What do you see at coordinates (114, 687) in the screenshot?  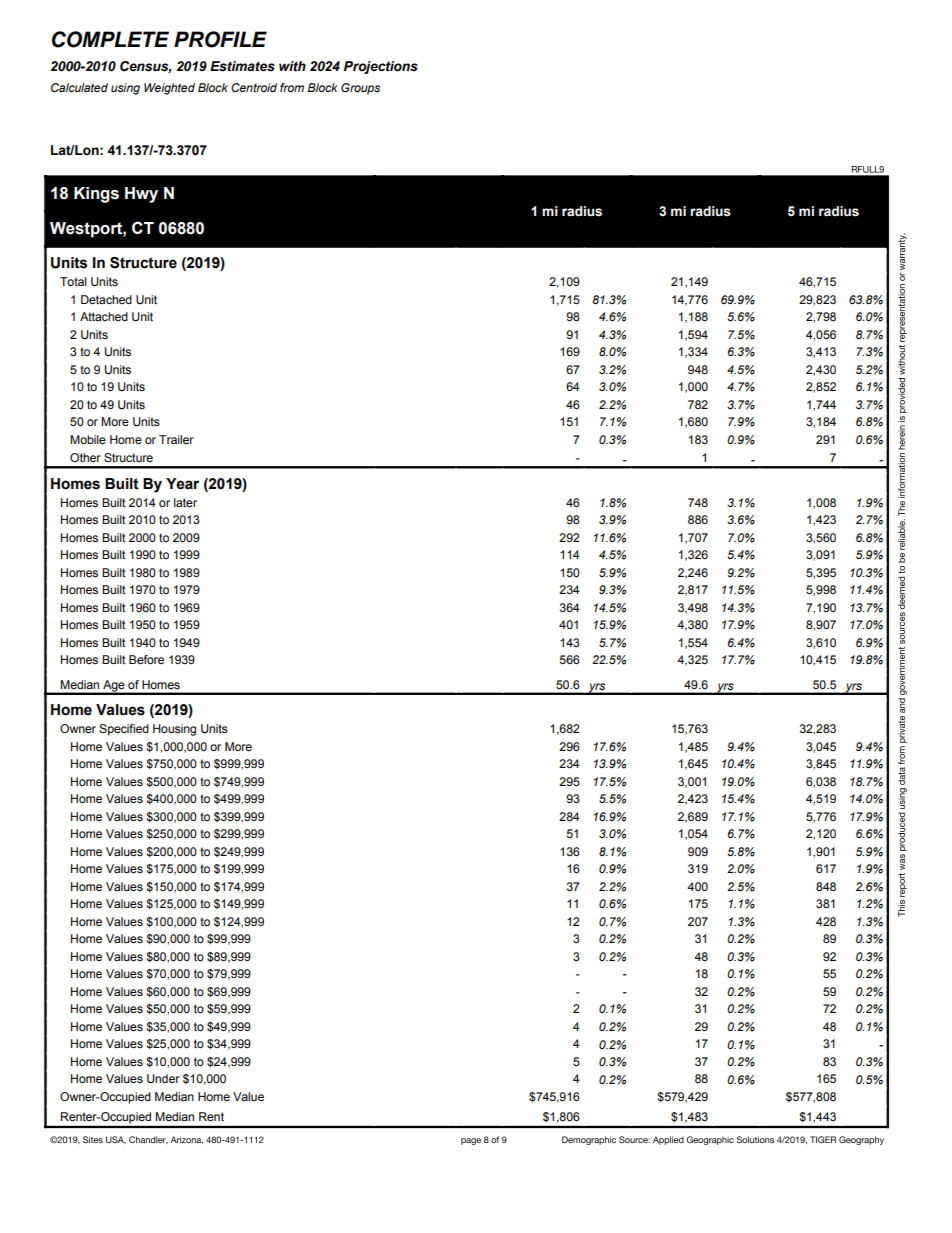 I see `Age` at bounding box center [114, 687].
